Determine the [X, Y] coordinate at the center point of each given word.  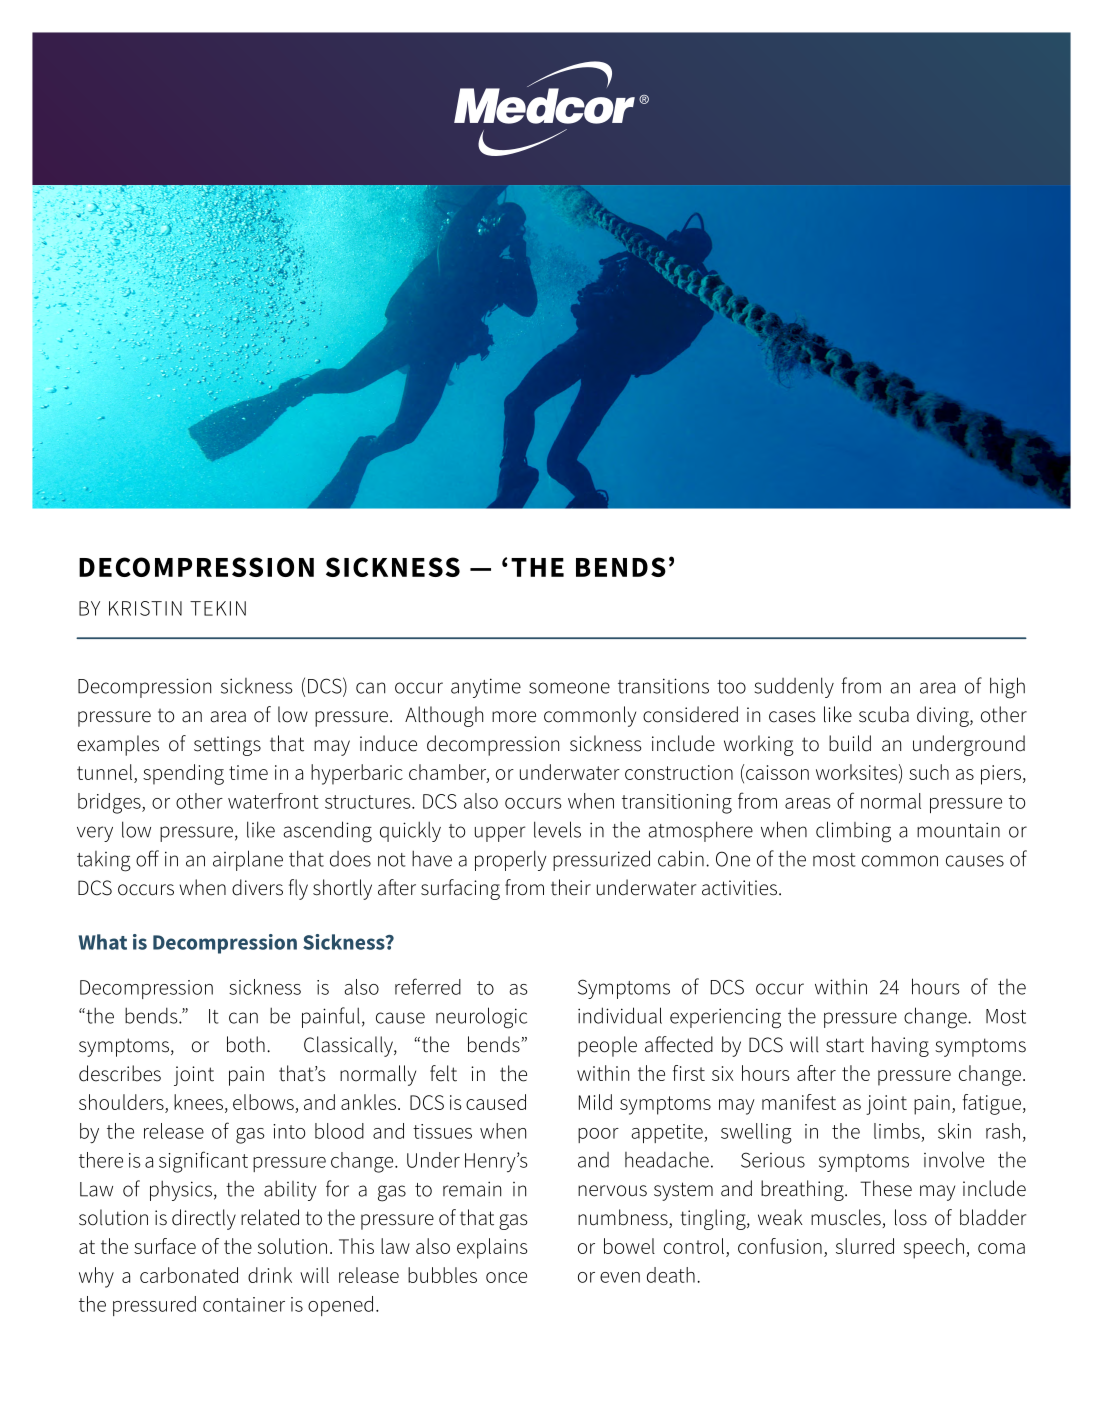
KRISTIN [145, 608]
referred [428, 986]
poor [598, 1135]
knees [200, 1102]
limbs [897, 1131]
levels [557, 829]
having [900, 1046]
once [506, 1277]
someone [569, 688]
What [103, 942]
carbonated [189, 1275]
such [929, 772]
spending [183, 774]
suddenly [794, 687]
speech [934, 1248]
